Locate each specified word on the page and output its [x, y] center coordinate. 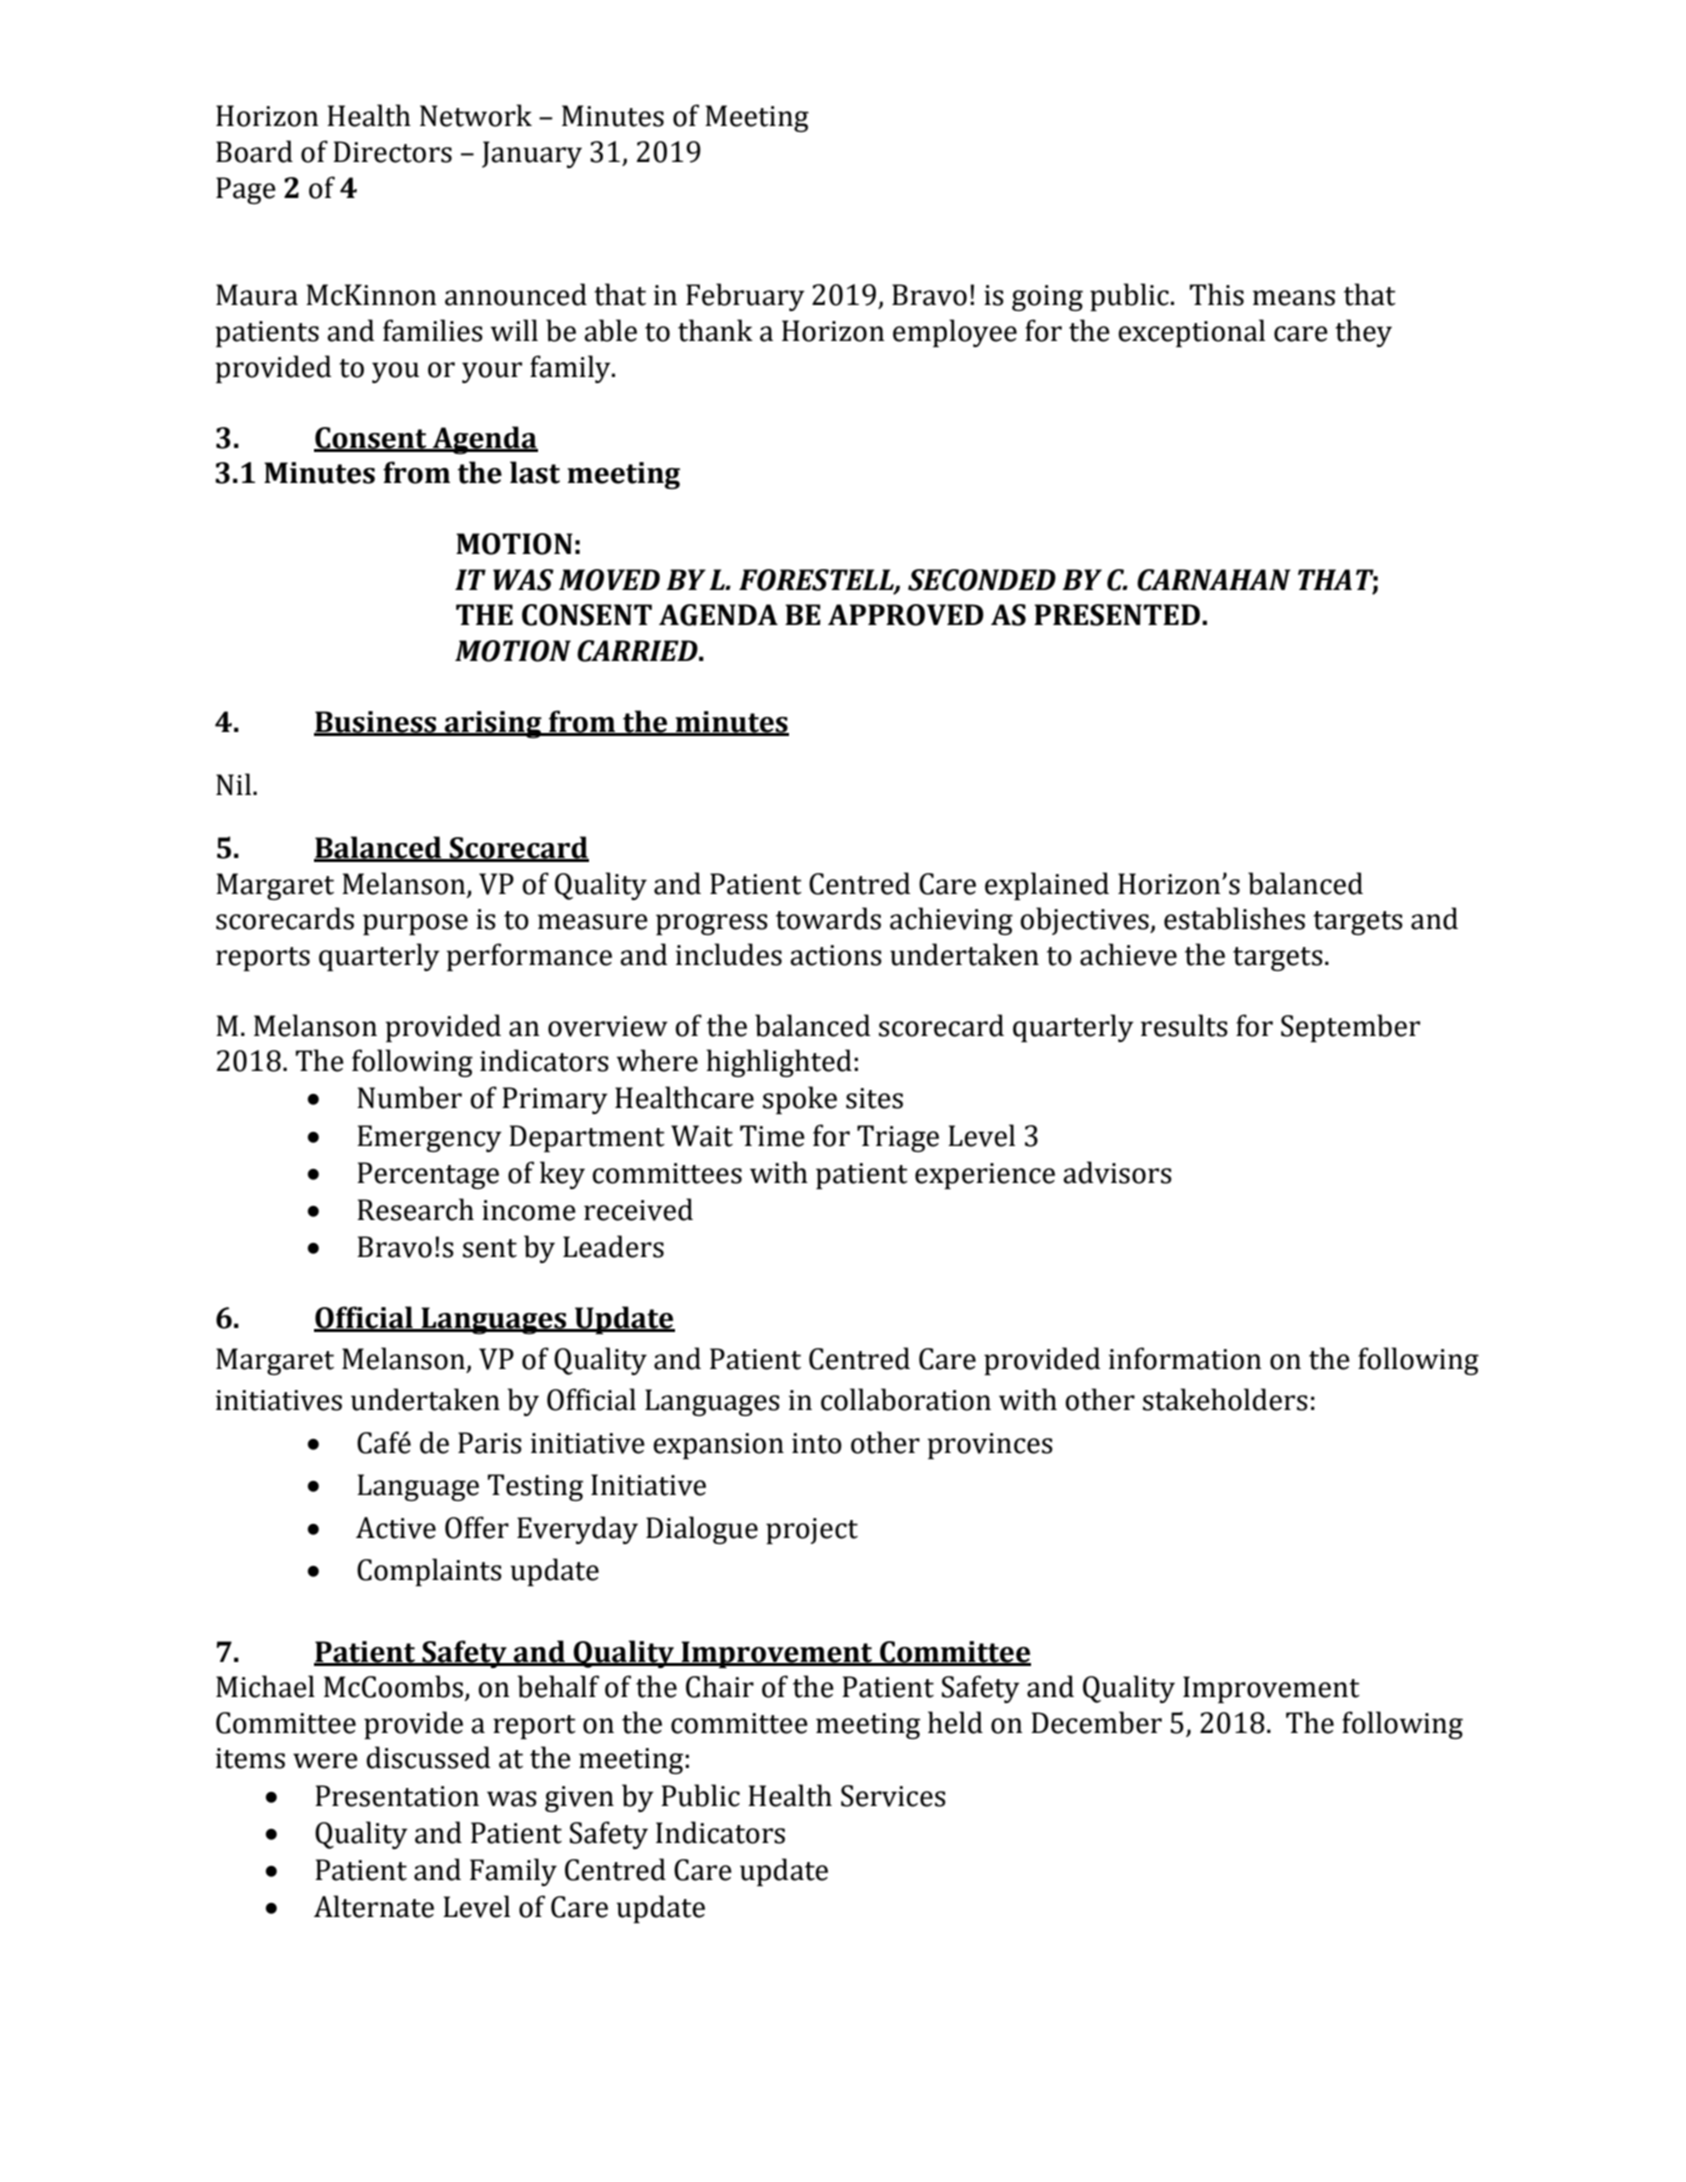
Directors [392, 152]
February [745, 297]
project [812, 1531]
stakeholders [1225, 1399]
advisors [1117, 1172]
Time [772, 1136]
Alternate [374, 1906]
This [1217, 294]
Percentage [428, 1175]
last [535, 472]
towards [828, 918]
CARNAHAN [1214, 580]
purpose [415, 924]
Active [396, 1528]
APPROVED [906, 615]
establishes [1234, 918]
